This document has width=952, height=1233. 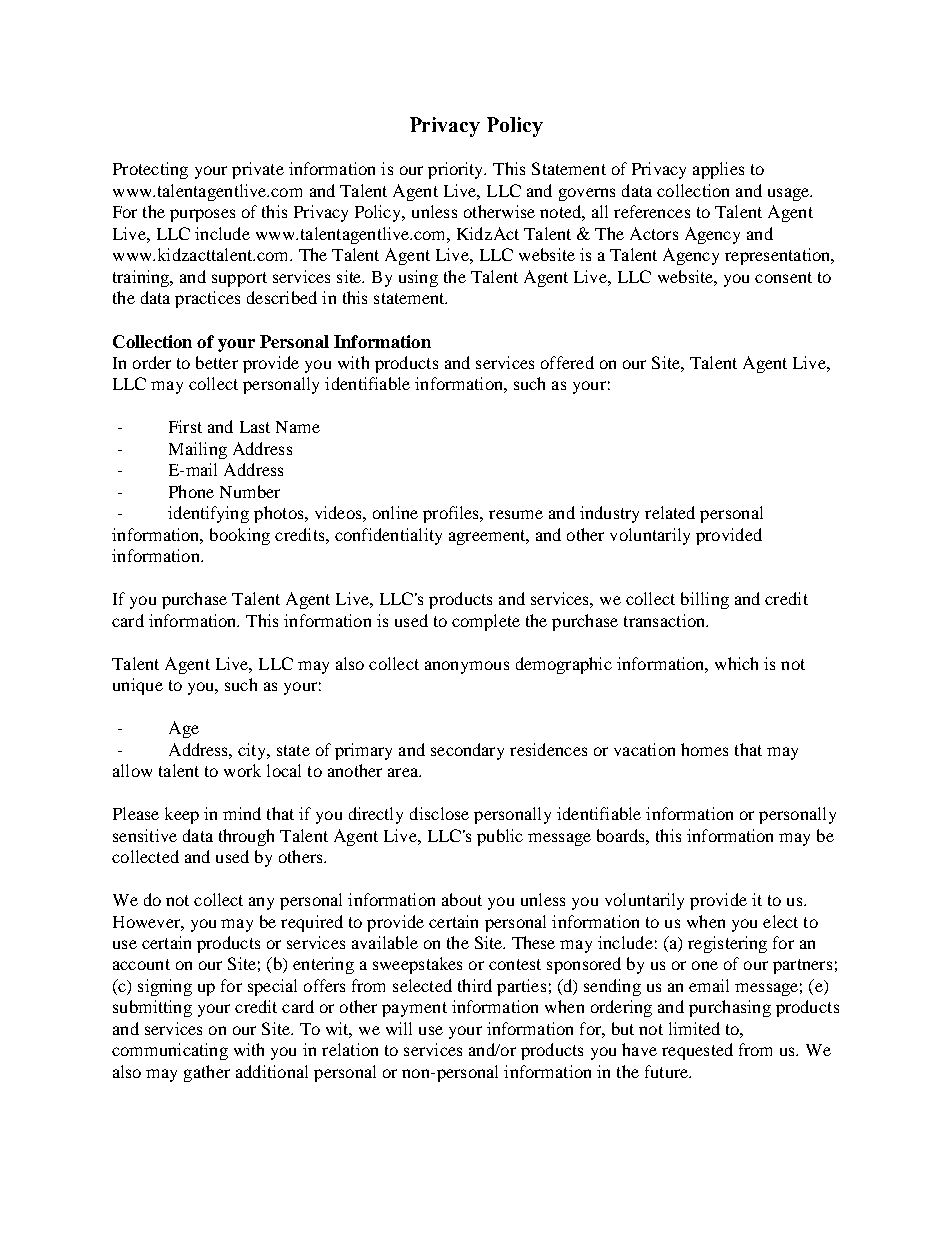 What do you see at coordinates (207, 1073) in the document?
I see `gather` at bounding box center [207, 1073].
